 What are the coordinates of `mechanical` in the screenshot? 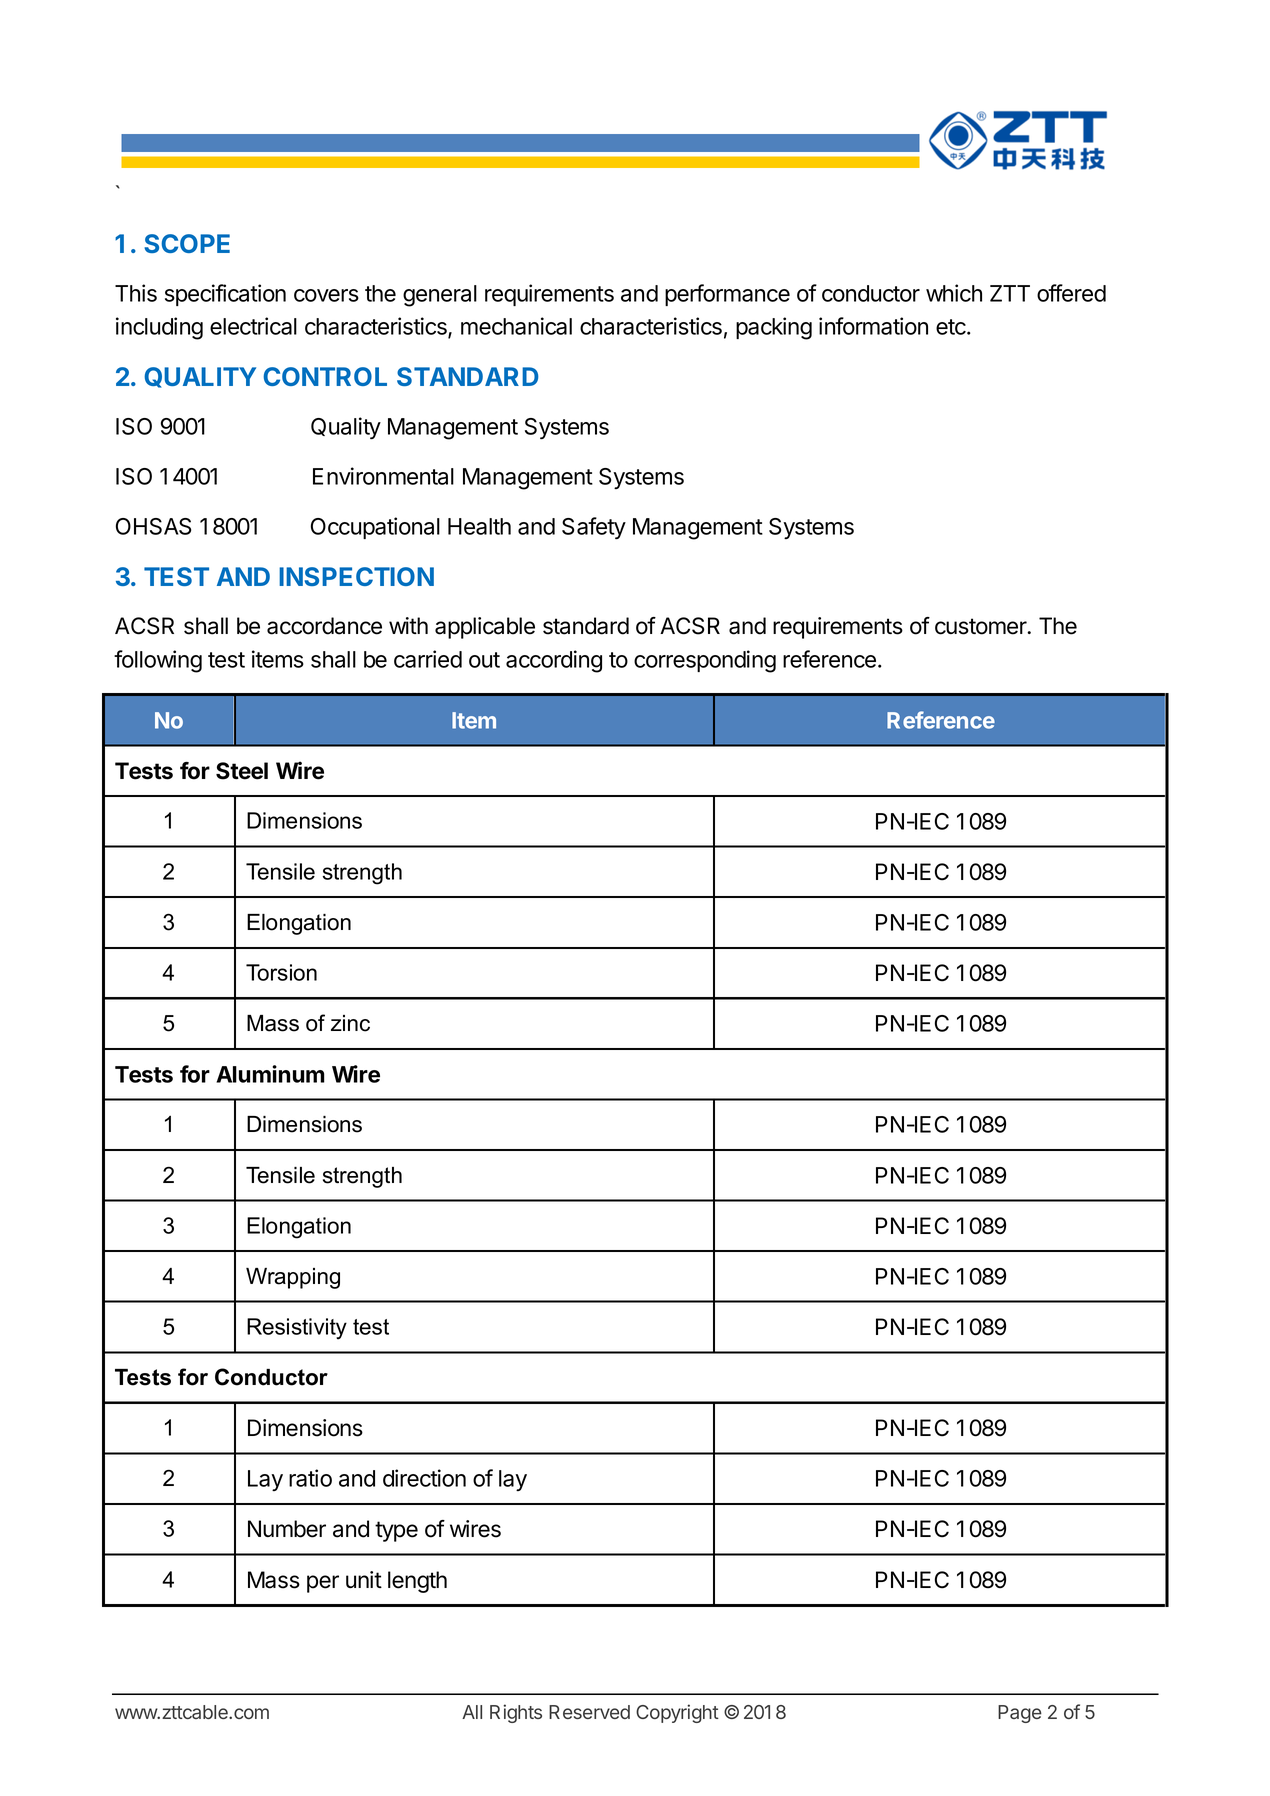 It's located at (516, 326).
